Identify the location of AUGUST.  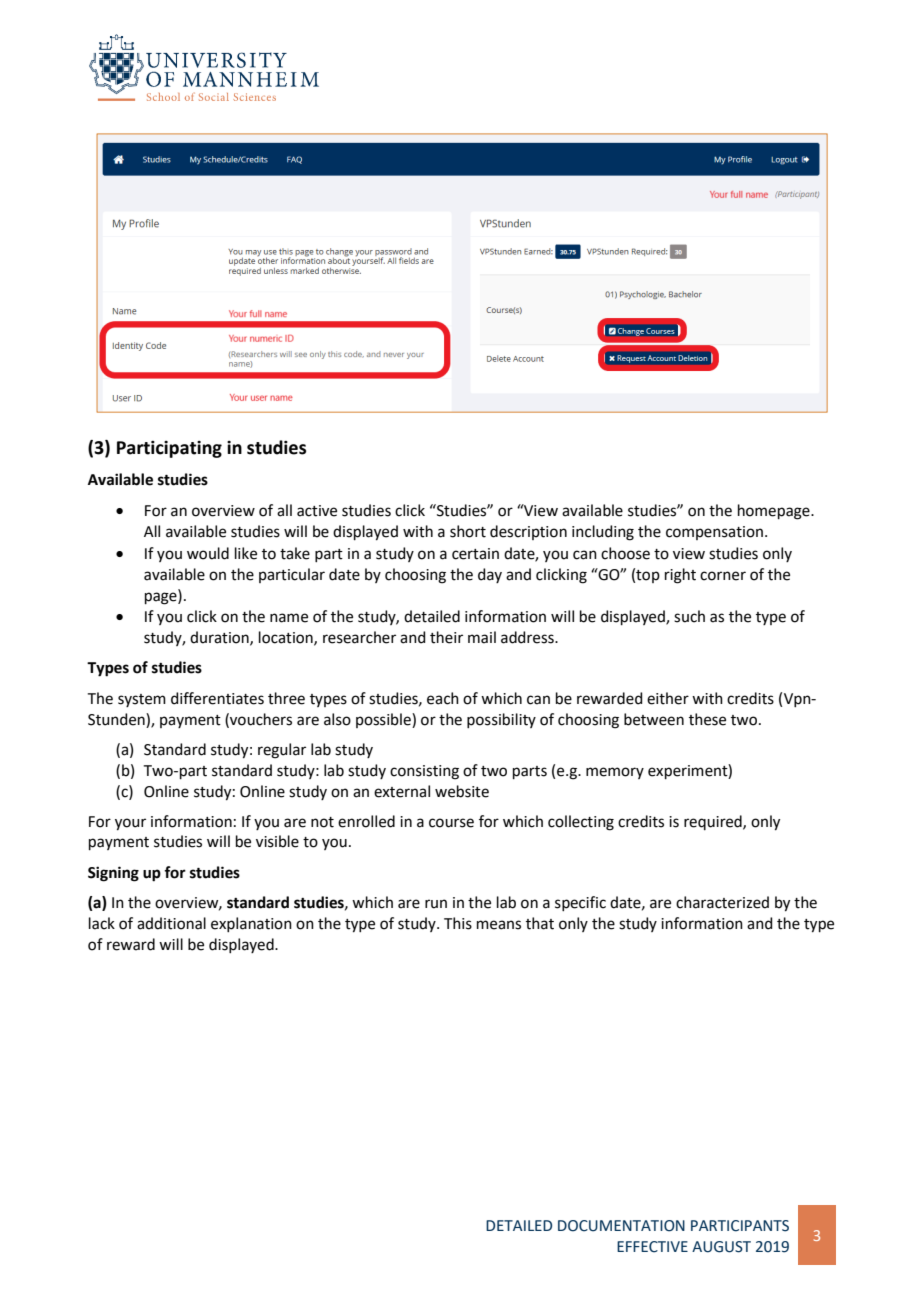
(721, 1247).
